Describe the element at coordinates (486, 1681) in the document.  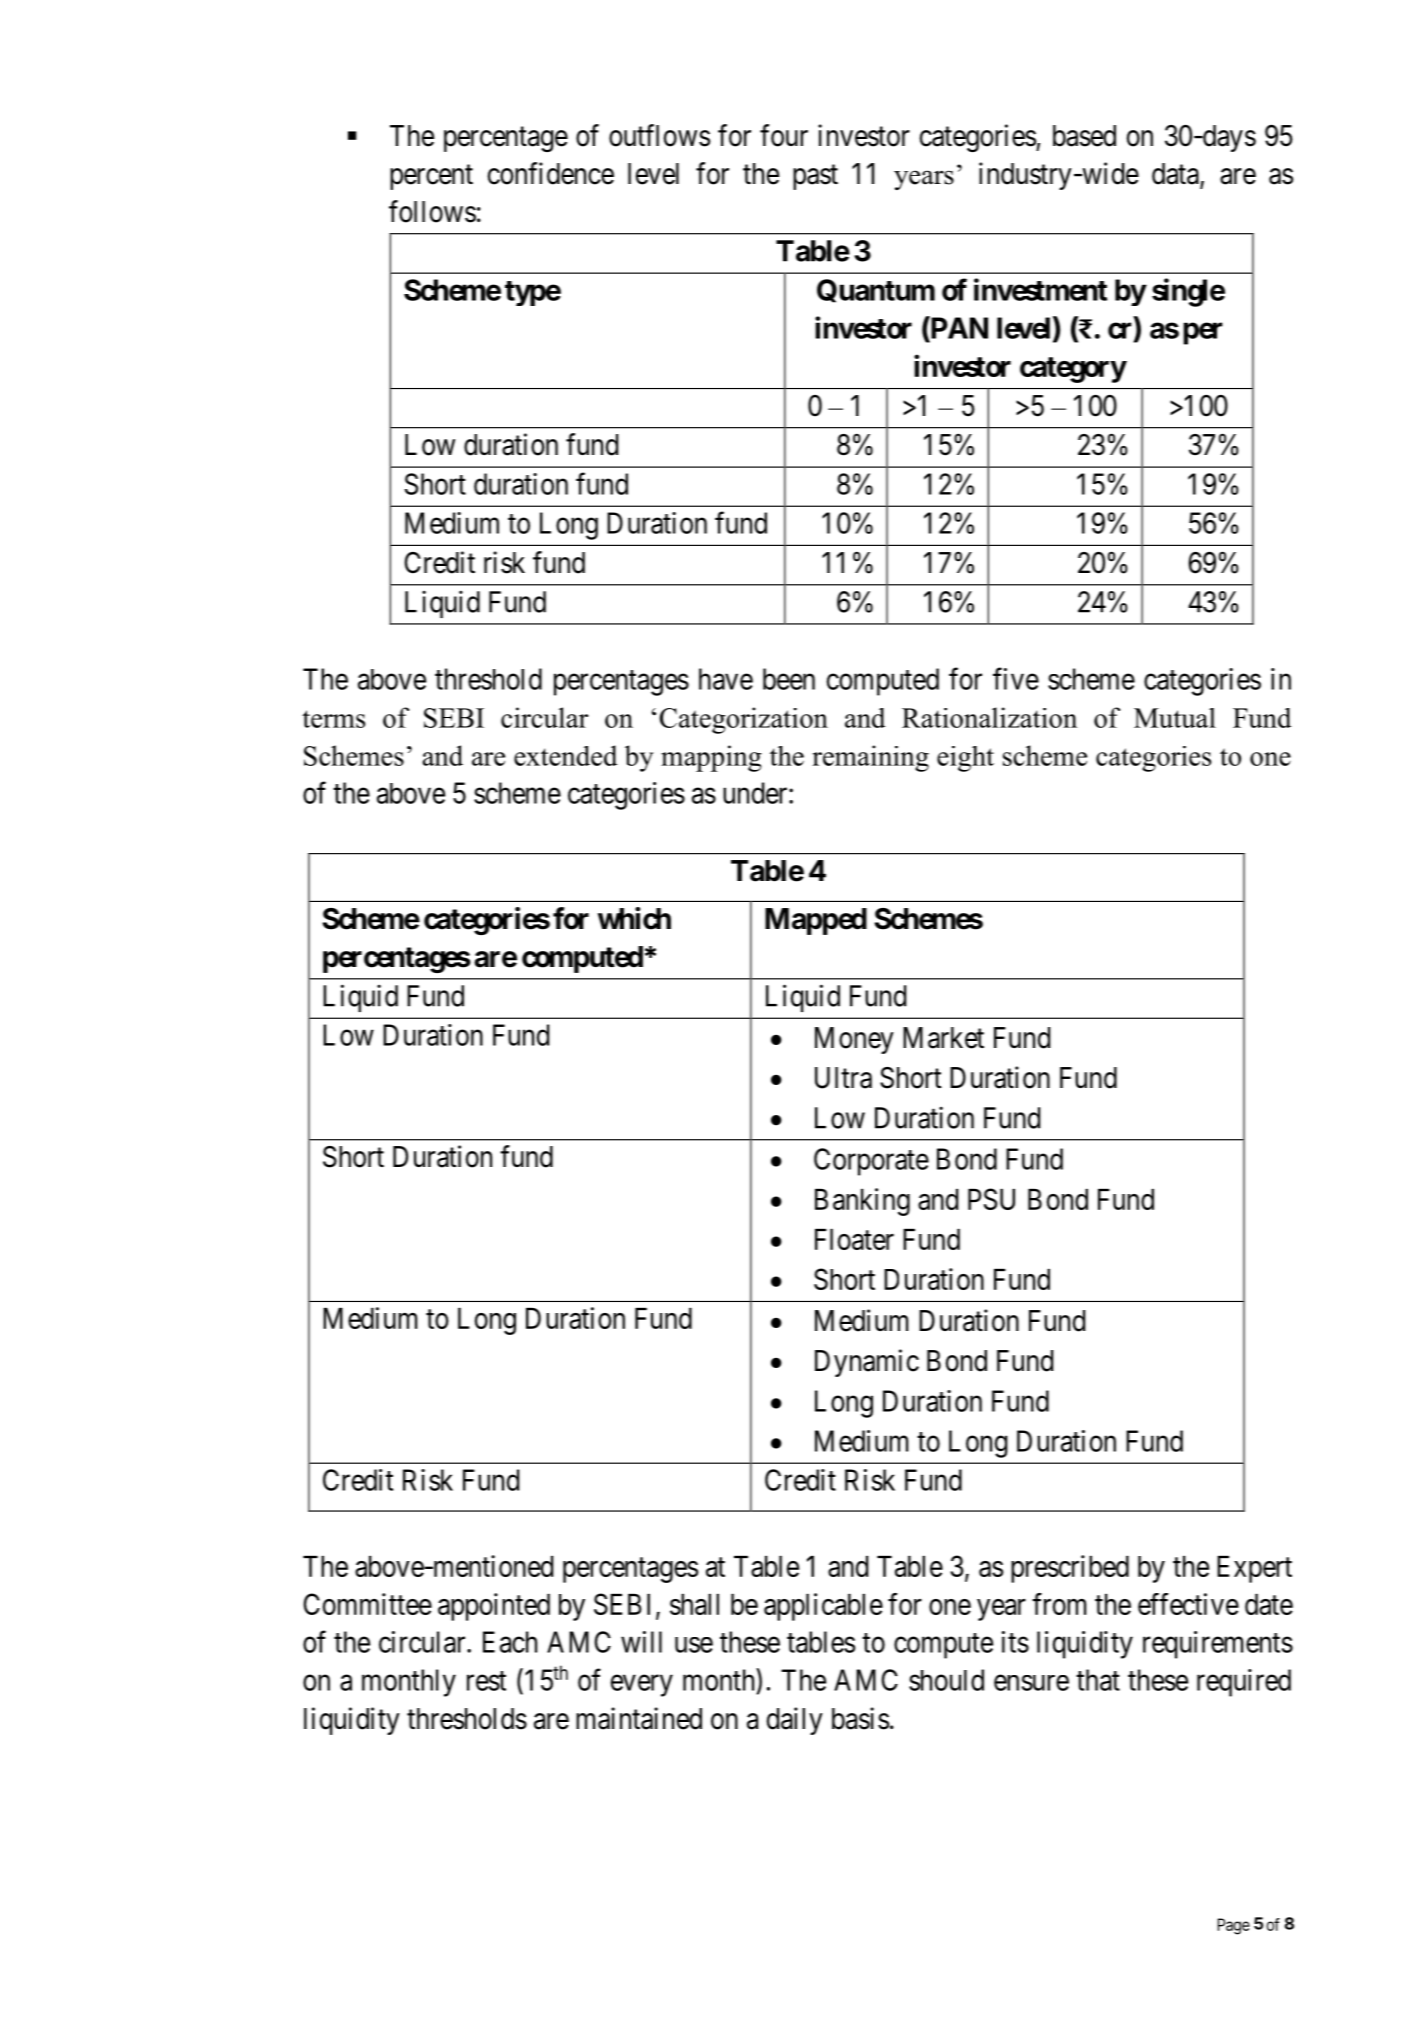
I see `rest` at that location.
